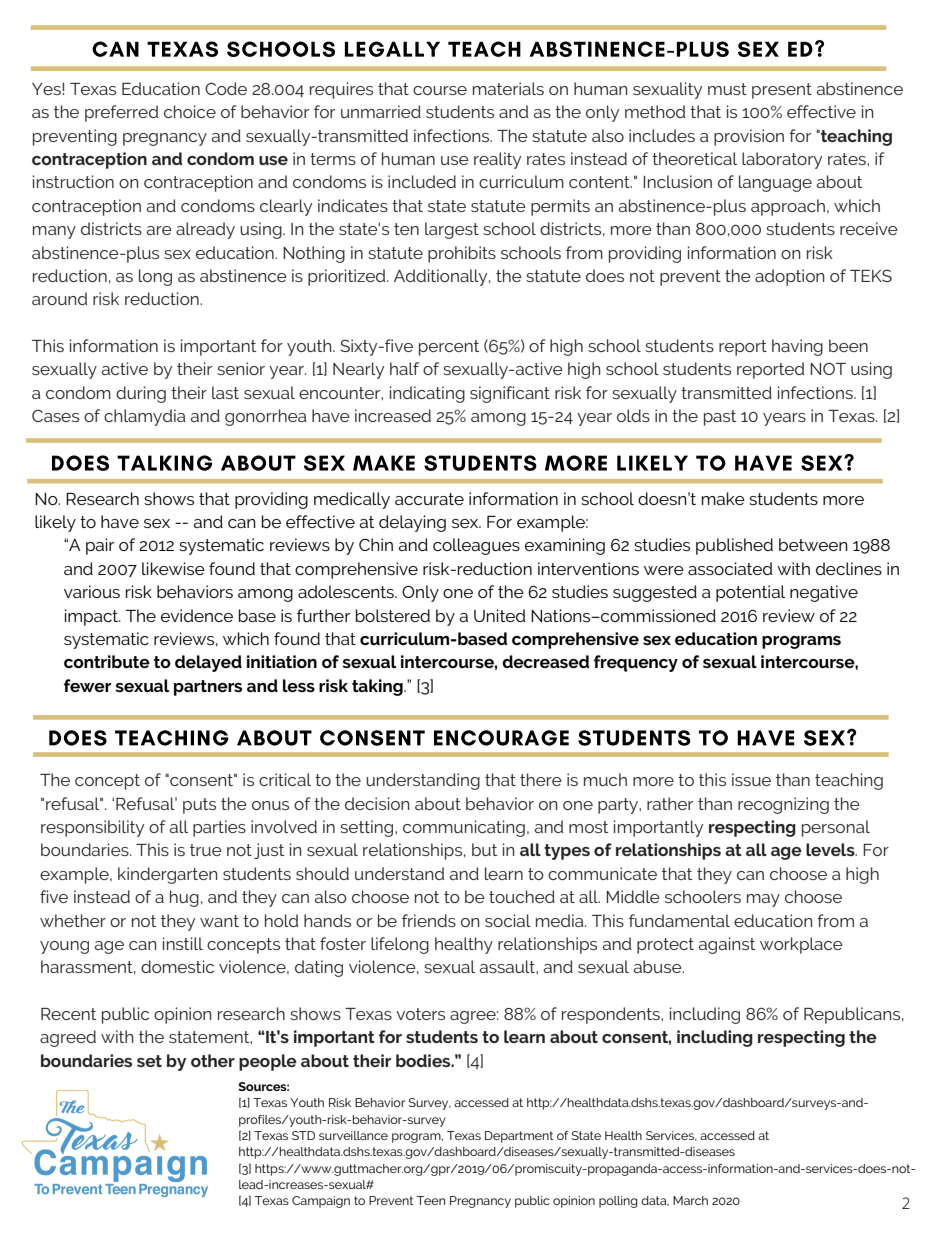 This screenshot has width=952, height=1233. Describe the element at coordinates (121, 113) in the screenshot. I see `preferred` at that location.
